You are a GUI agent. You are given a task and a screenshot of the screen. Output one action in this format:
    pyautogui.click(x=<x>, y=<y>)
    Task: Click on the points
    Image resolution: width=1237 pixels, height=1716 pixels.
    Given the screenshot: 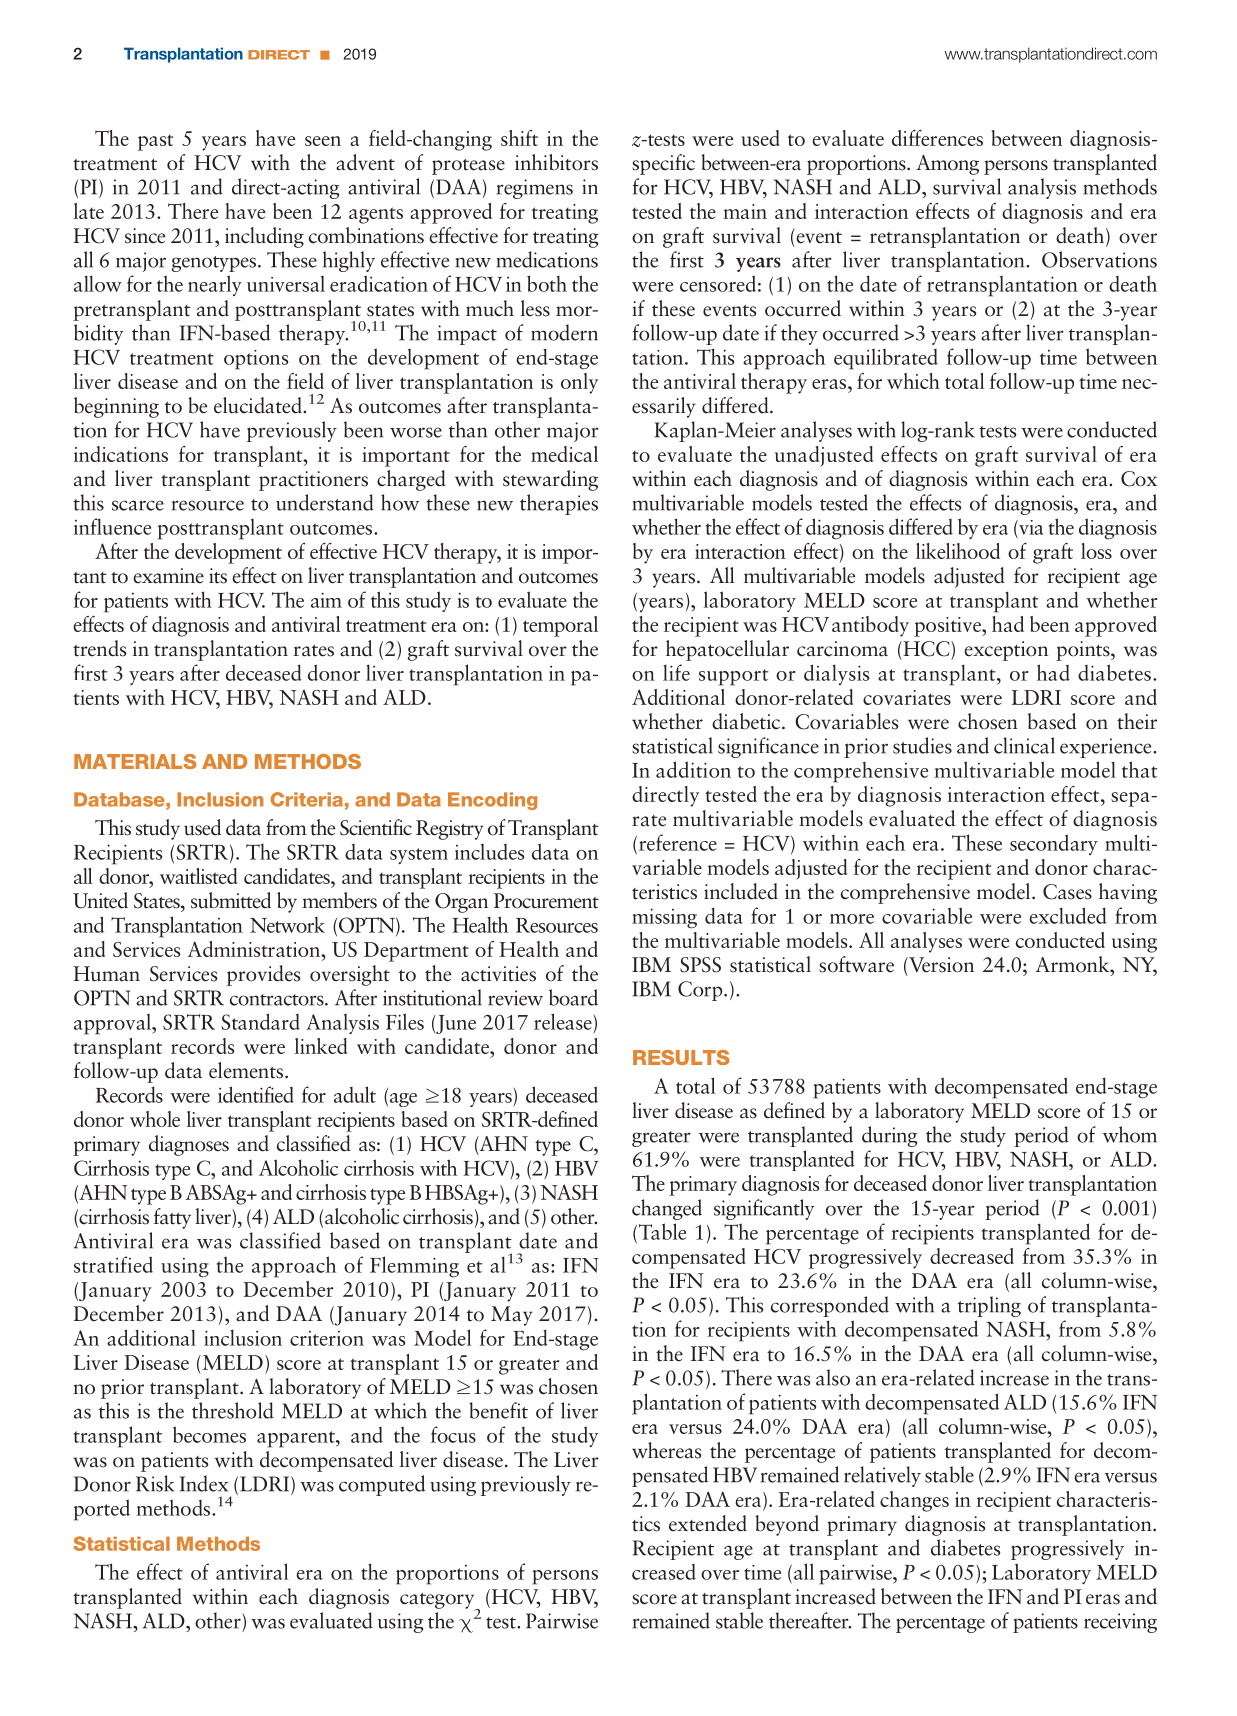 What is the action you would take?
    pyautogui.click(x=1084, y=651)
